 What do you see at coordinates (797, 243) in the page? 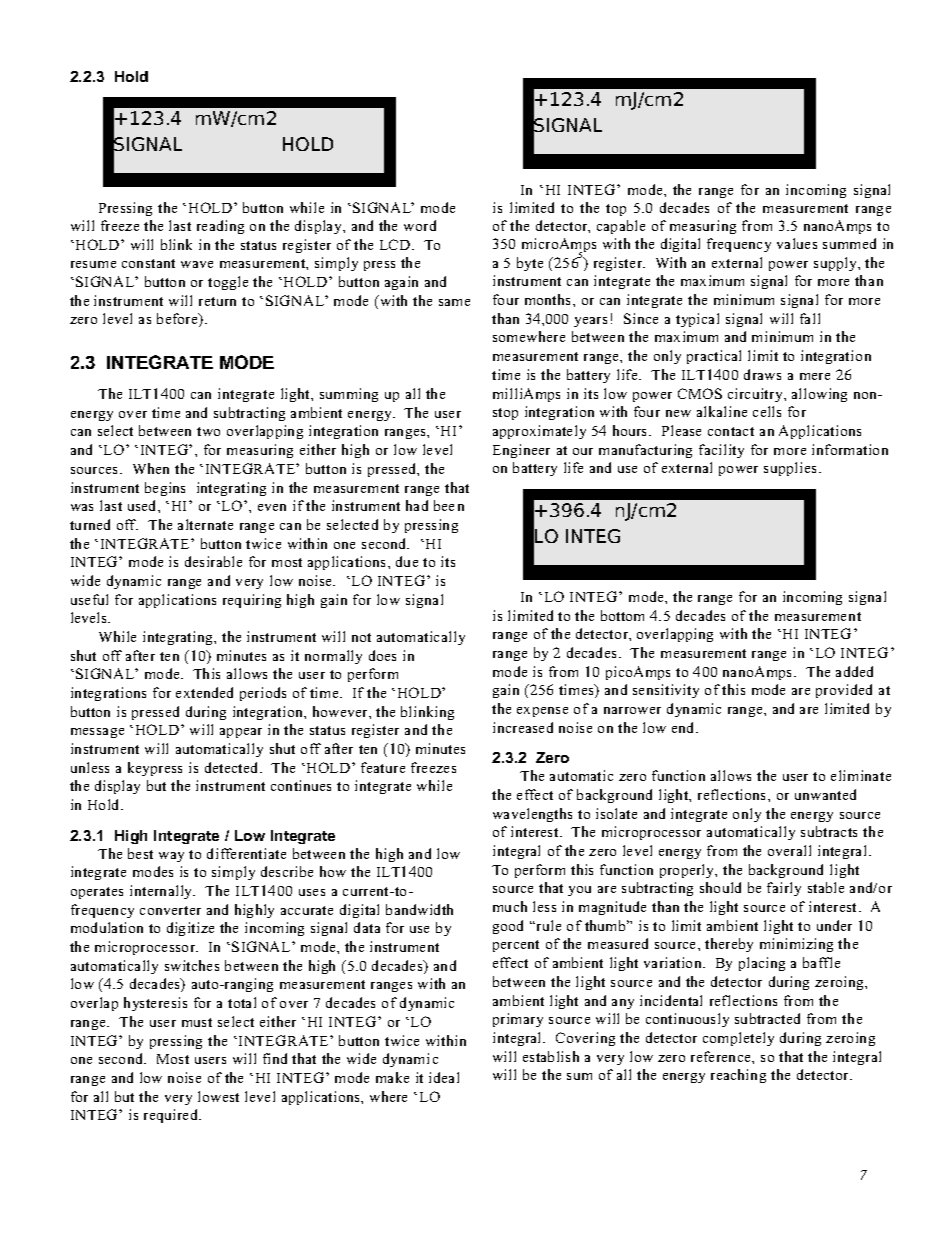
I see `values` at bounding box center [797, 243].
